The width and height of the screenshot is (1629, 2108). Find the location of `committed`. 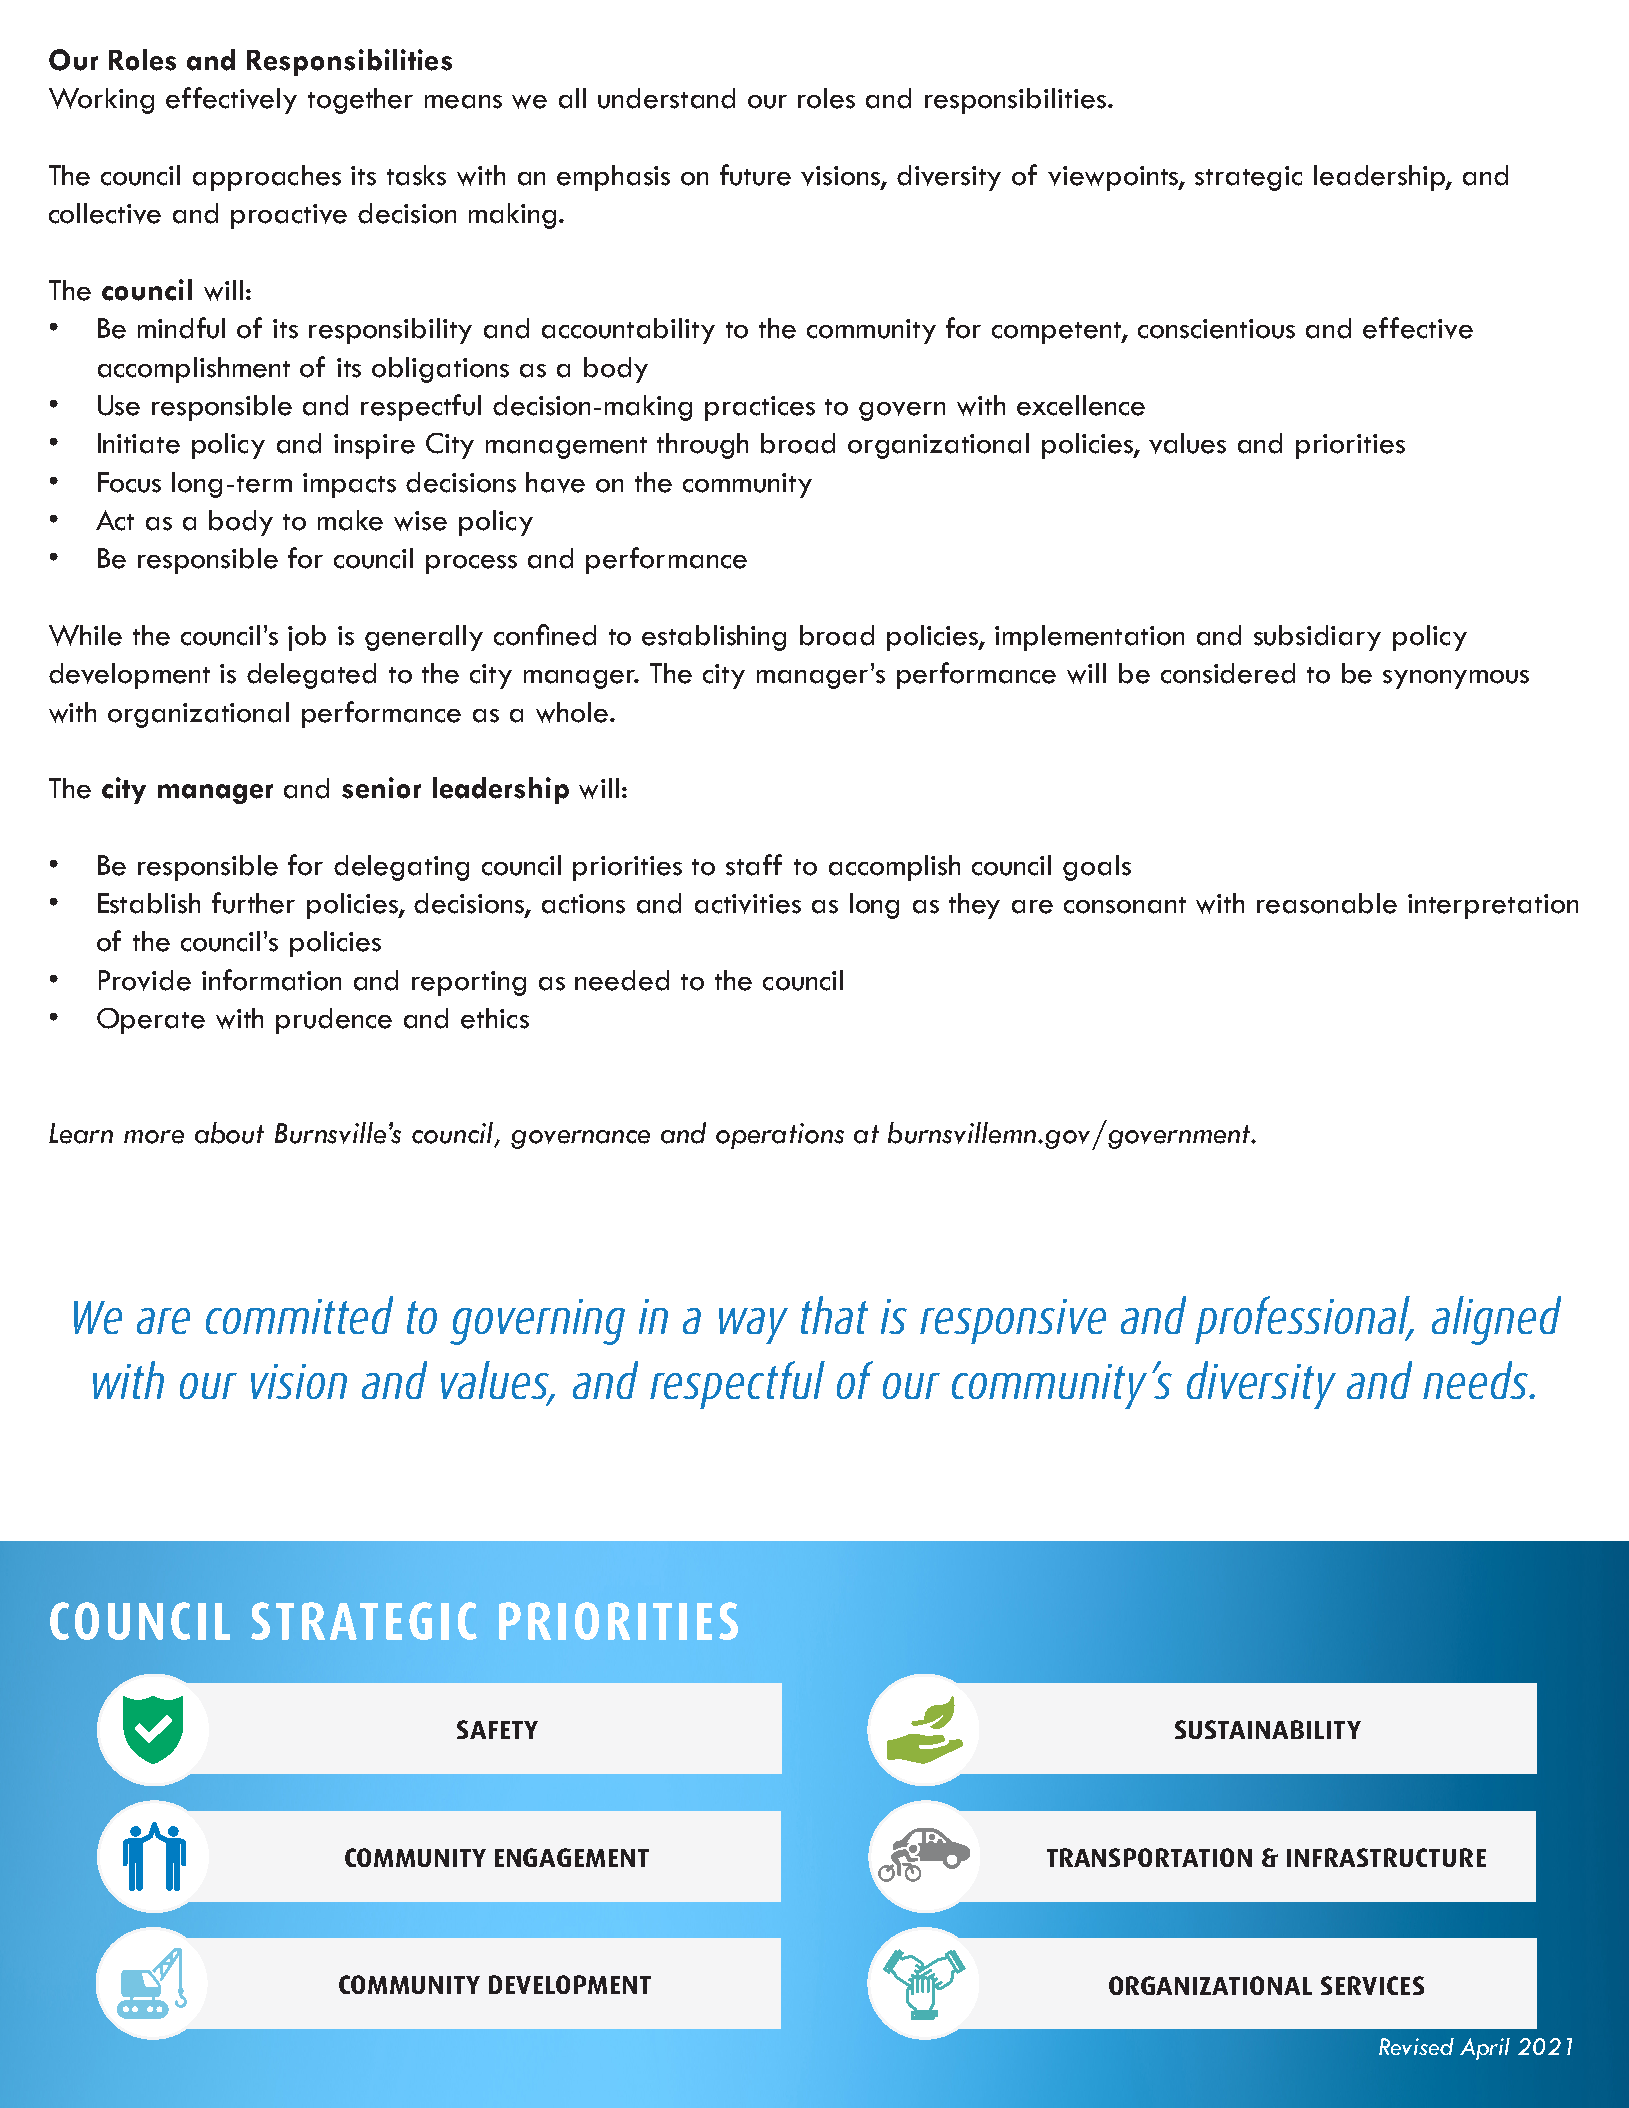

committed is located at coordinates (299, 1315).
